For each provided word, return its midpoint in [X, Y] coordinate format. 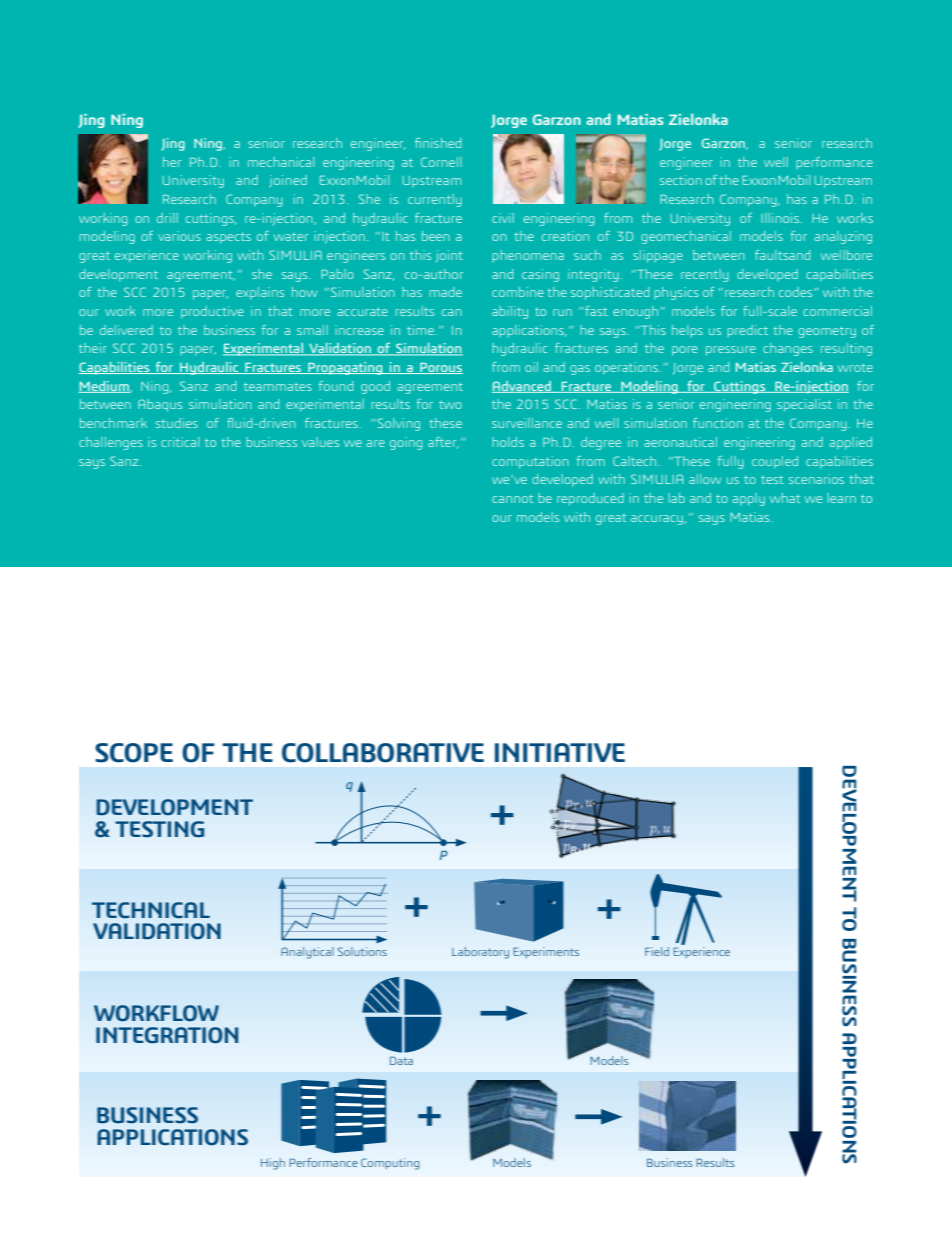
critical [180, 442]
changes [788, 349]
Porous [440, 368]
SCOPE [134, 753]
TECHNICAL [151, 910]
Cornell [441, 162]
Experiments [546, 952]
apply [749, 499]
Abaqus [160, 405]
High [273, 1164]
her [172, 162]
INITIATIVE [560, 752]
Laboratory [480, 953]
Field [657, 951]
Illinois [780, 218]
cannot [512, 499]
